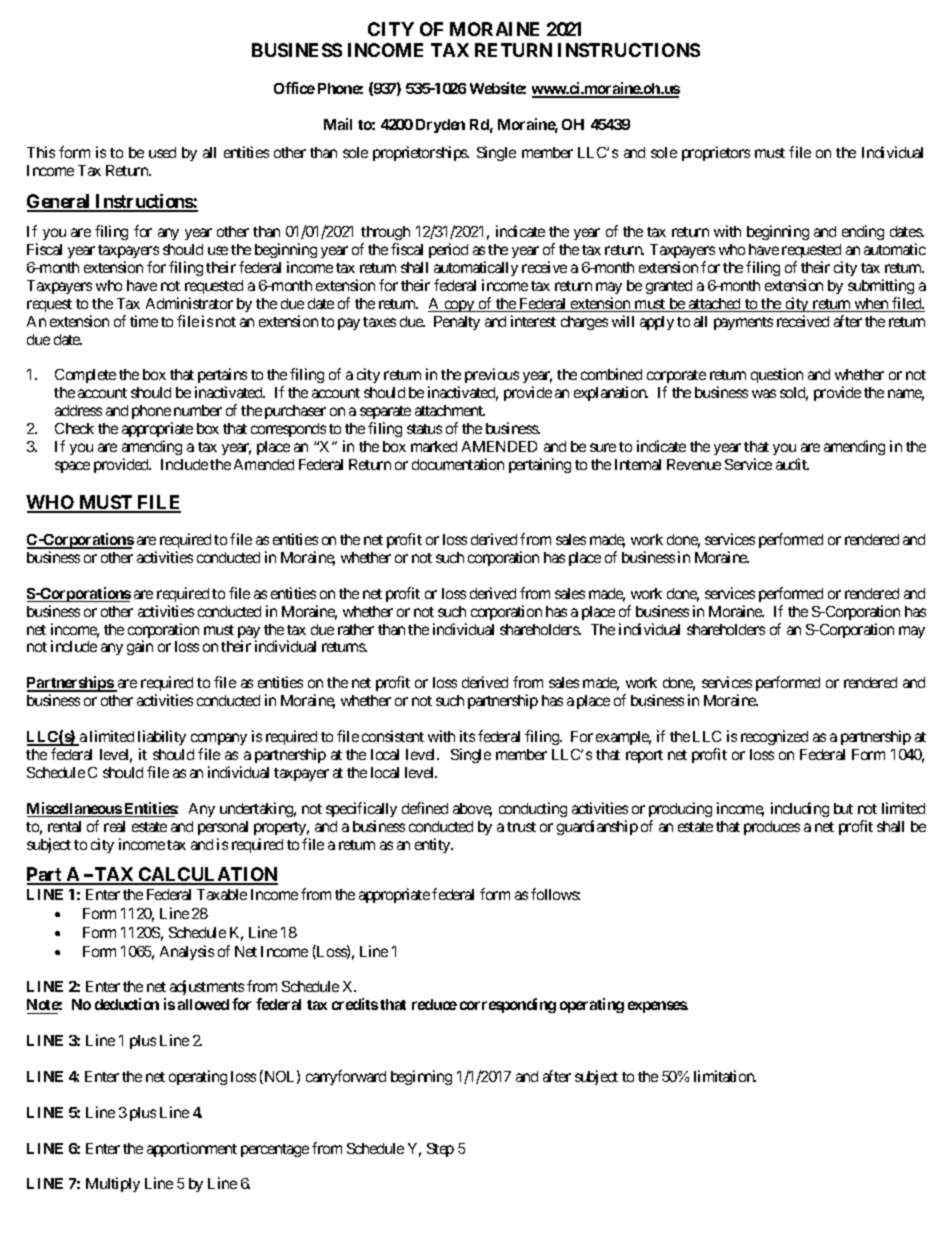 The image size is (952, 1233). Describe the element at coordinates (440, 1150) in the screenshot. I see `Step` at that location.
